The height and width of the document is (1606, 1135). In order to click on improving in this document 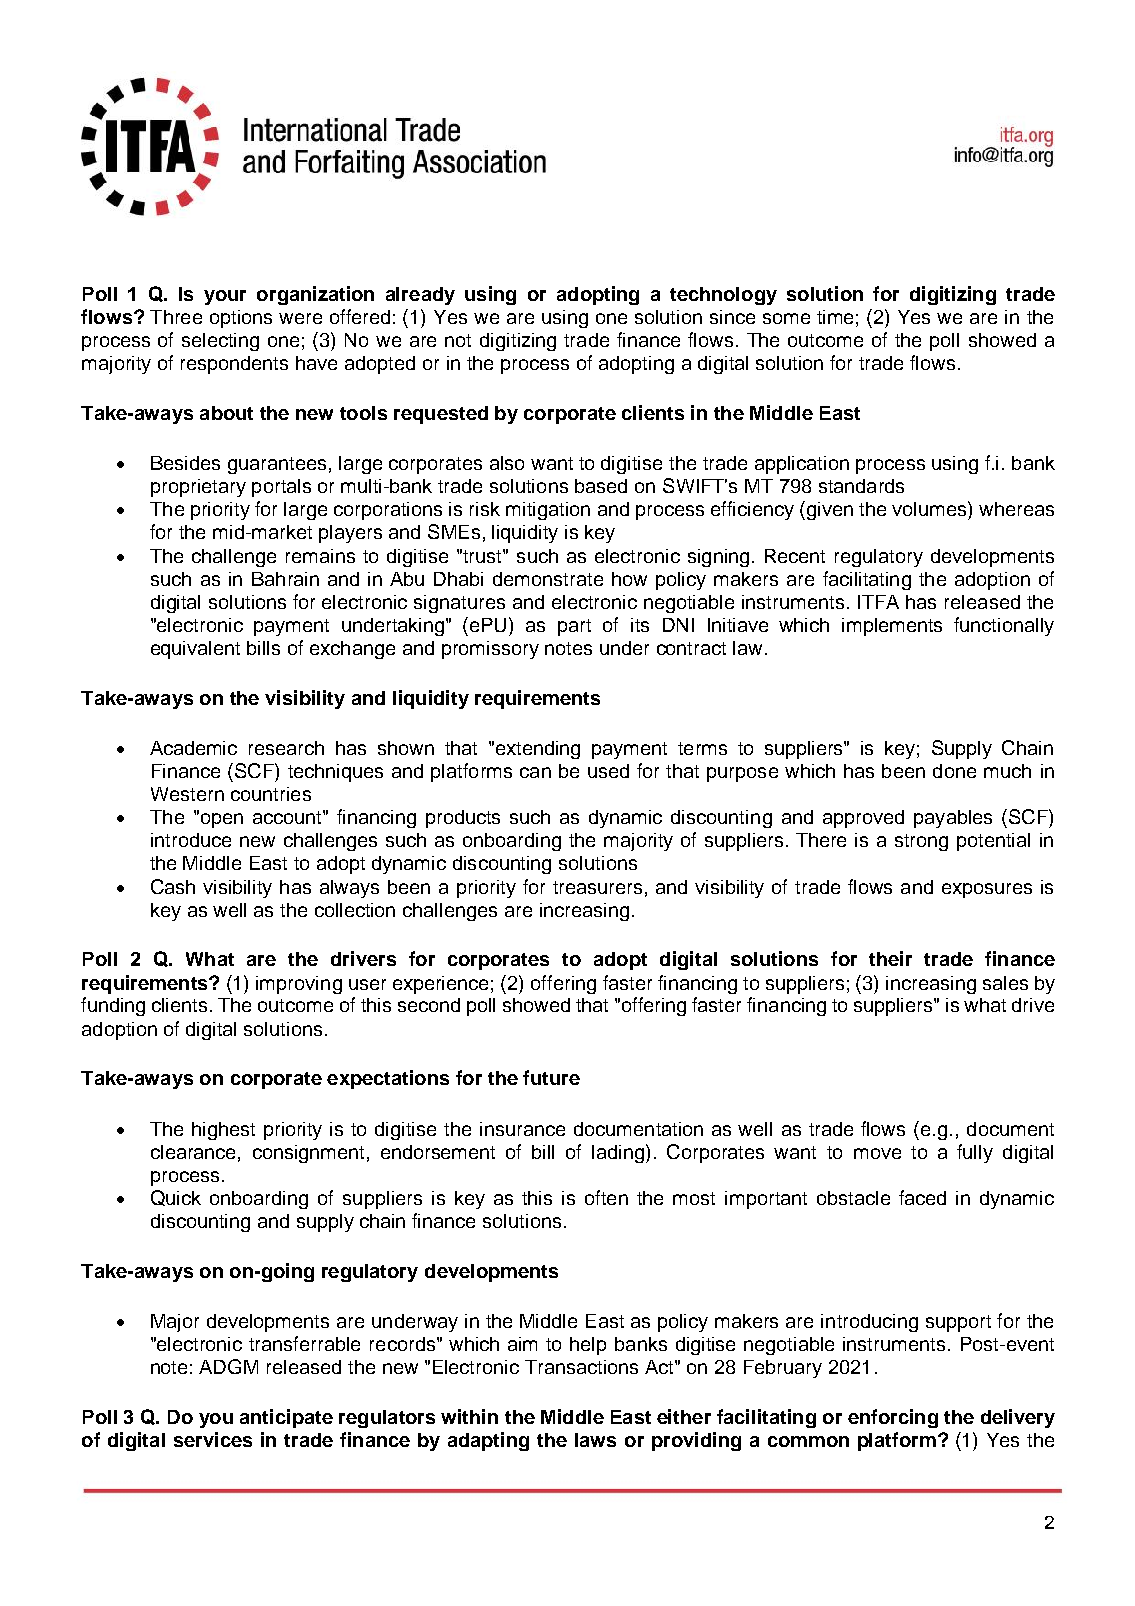, I will do `click(299, 985)`.
